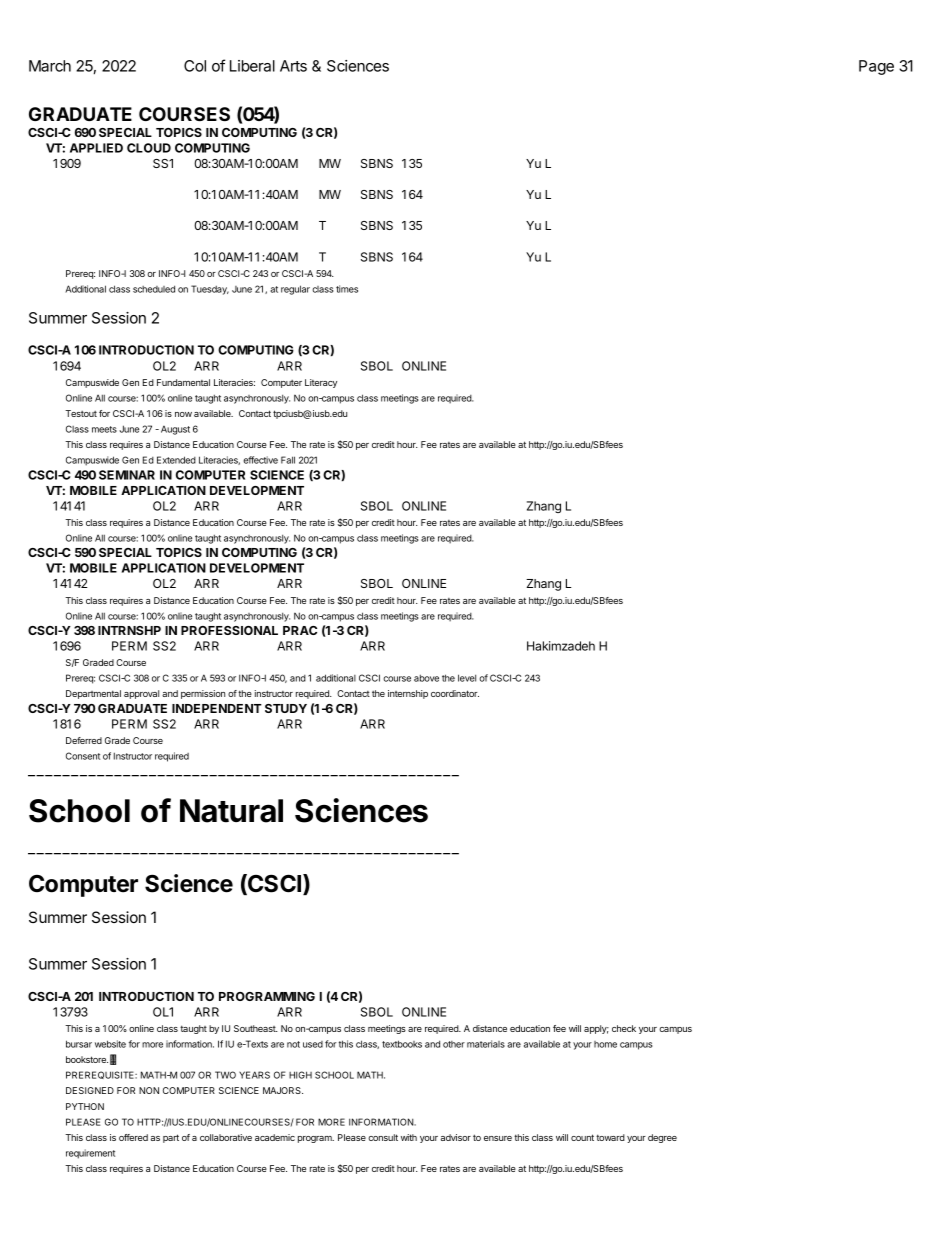  I want to click on CLOUD, so click(149, 148).
